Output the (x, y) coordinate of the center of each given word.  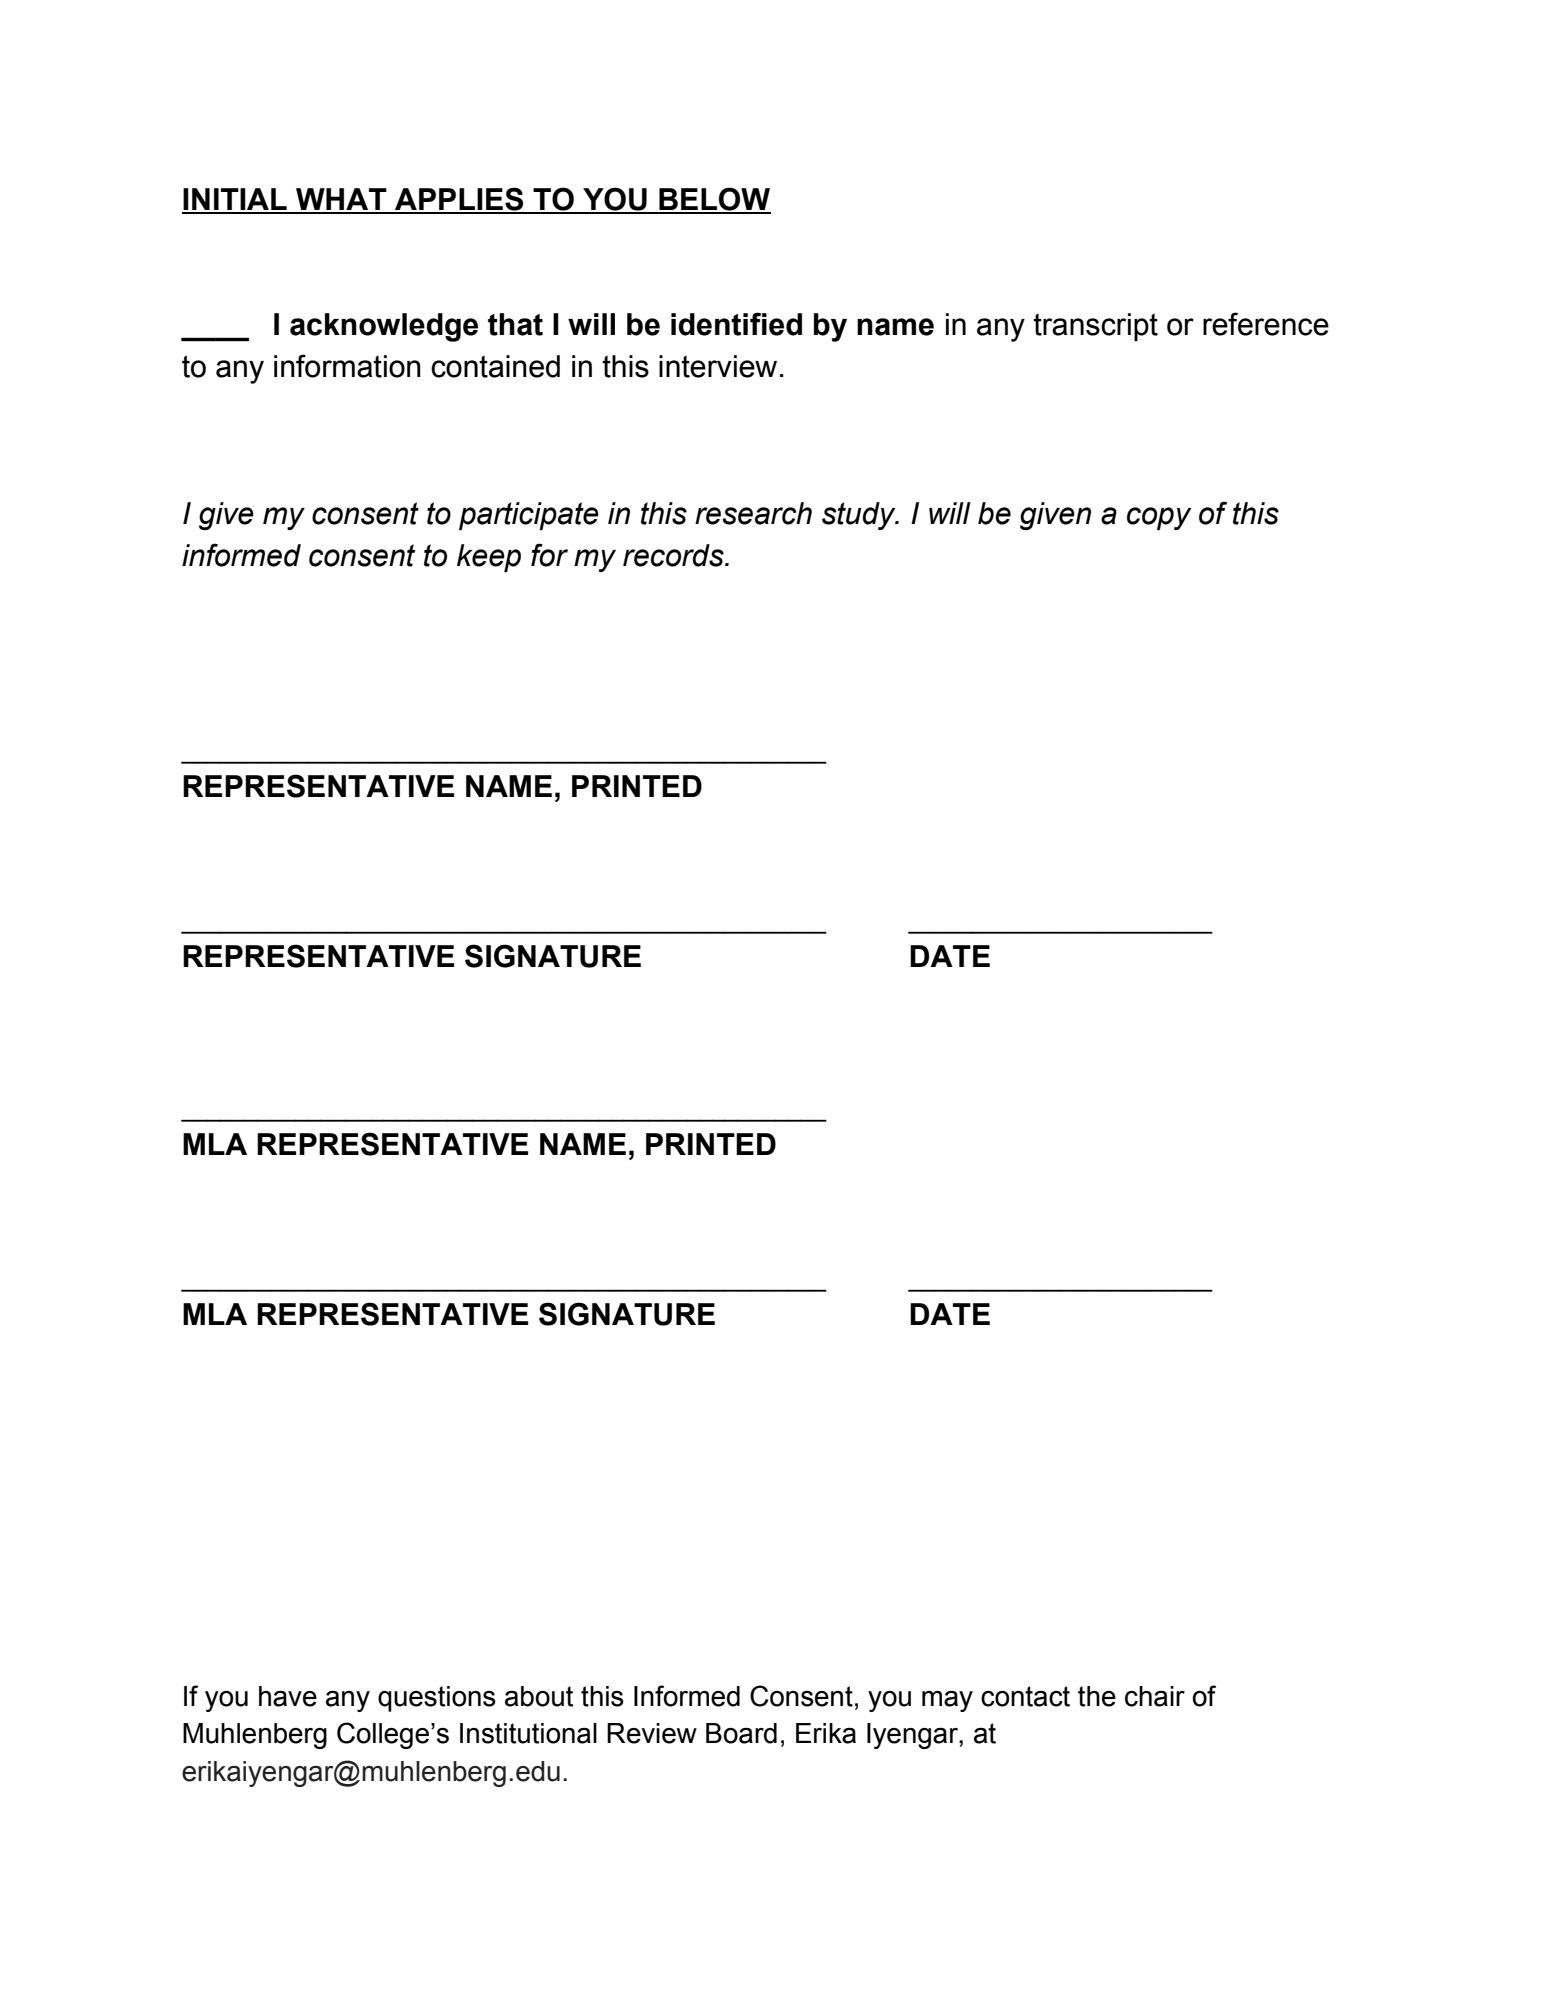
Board (741, 1733)
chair (1155, 1696)
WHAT (341, 200)
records (674, 555)
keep (489, 558)
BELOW (714, 200)
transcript (1095, 327)
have (288, 1696)
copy (1159, 518)
